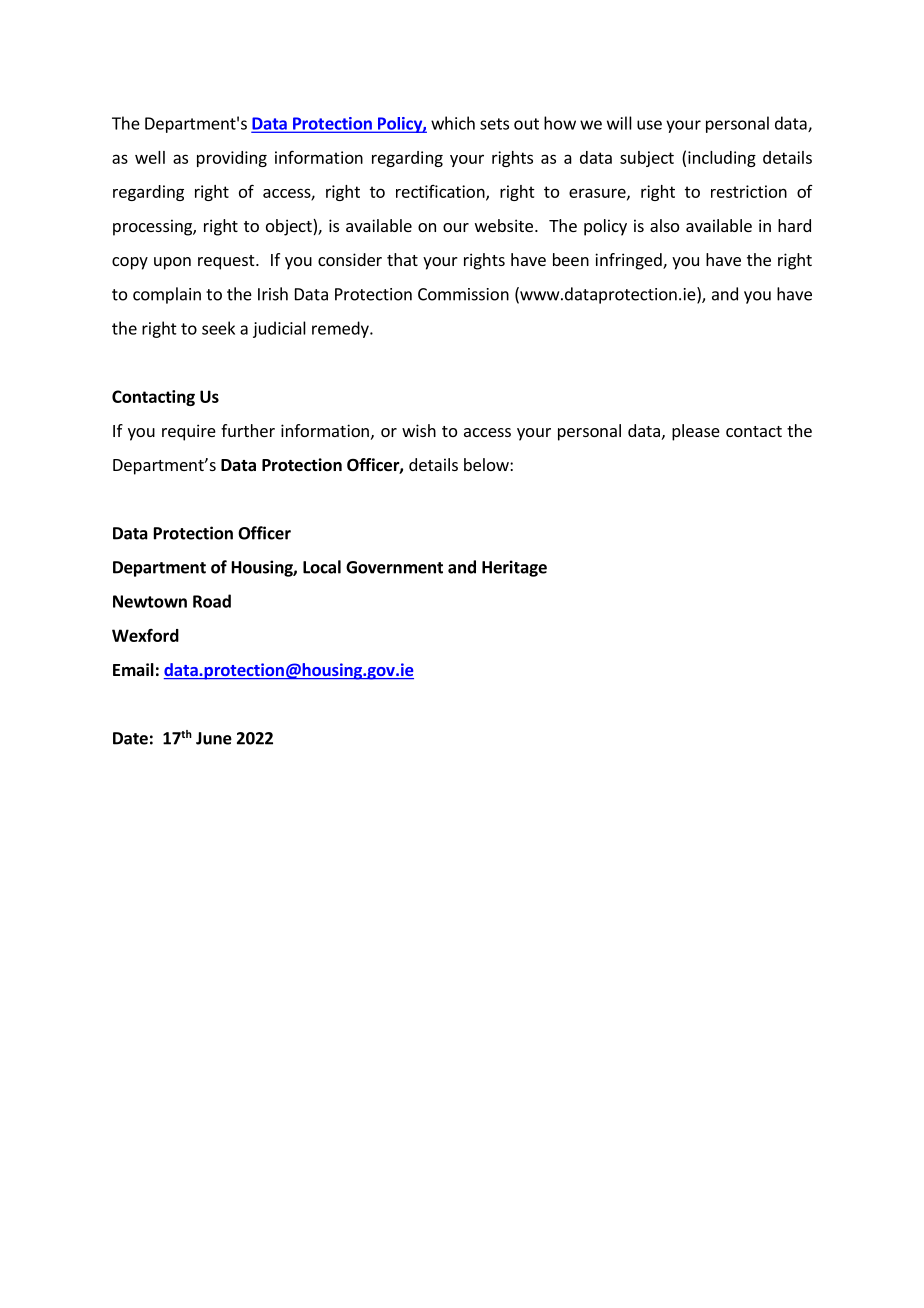 The image size is (924, 1308). What do you see at coordinates (463, 294) in the screenshot?
I see `Commission` at bounding box center [463, 294].
